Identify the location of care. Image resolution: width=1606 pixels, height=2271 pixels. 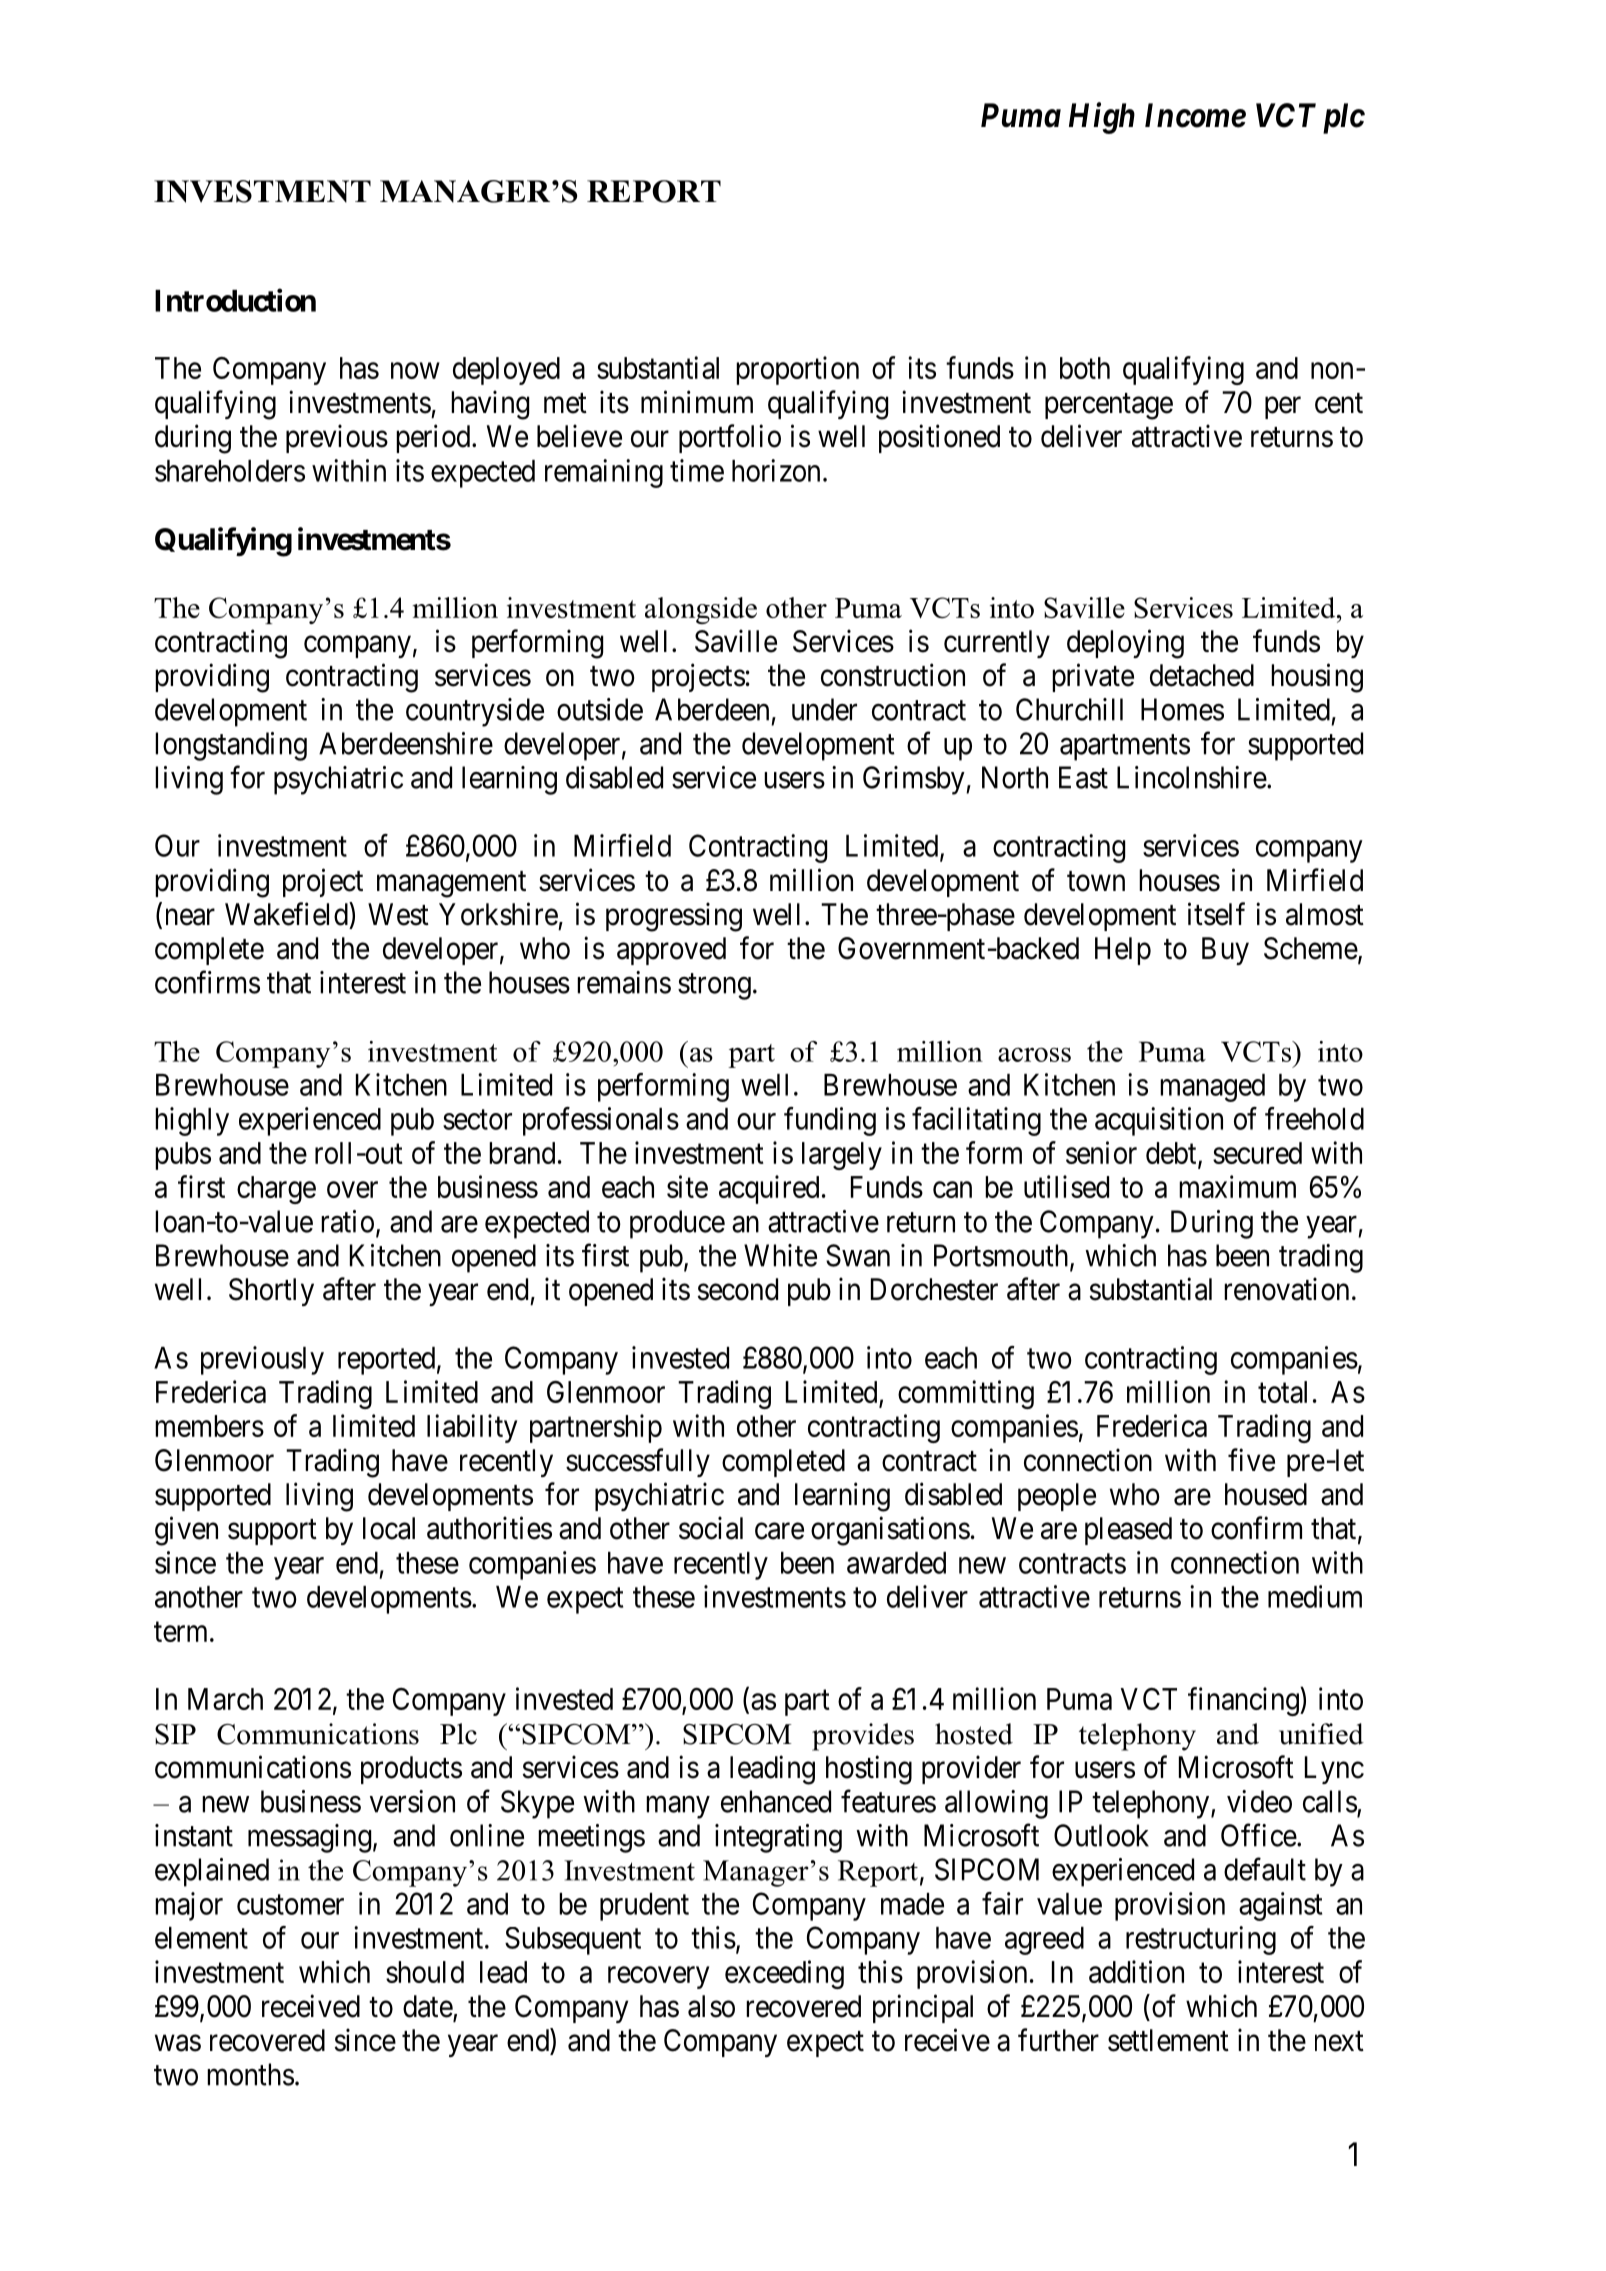
(779, 1531).
